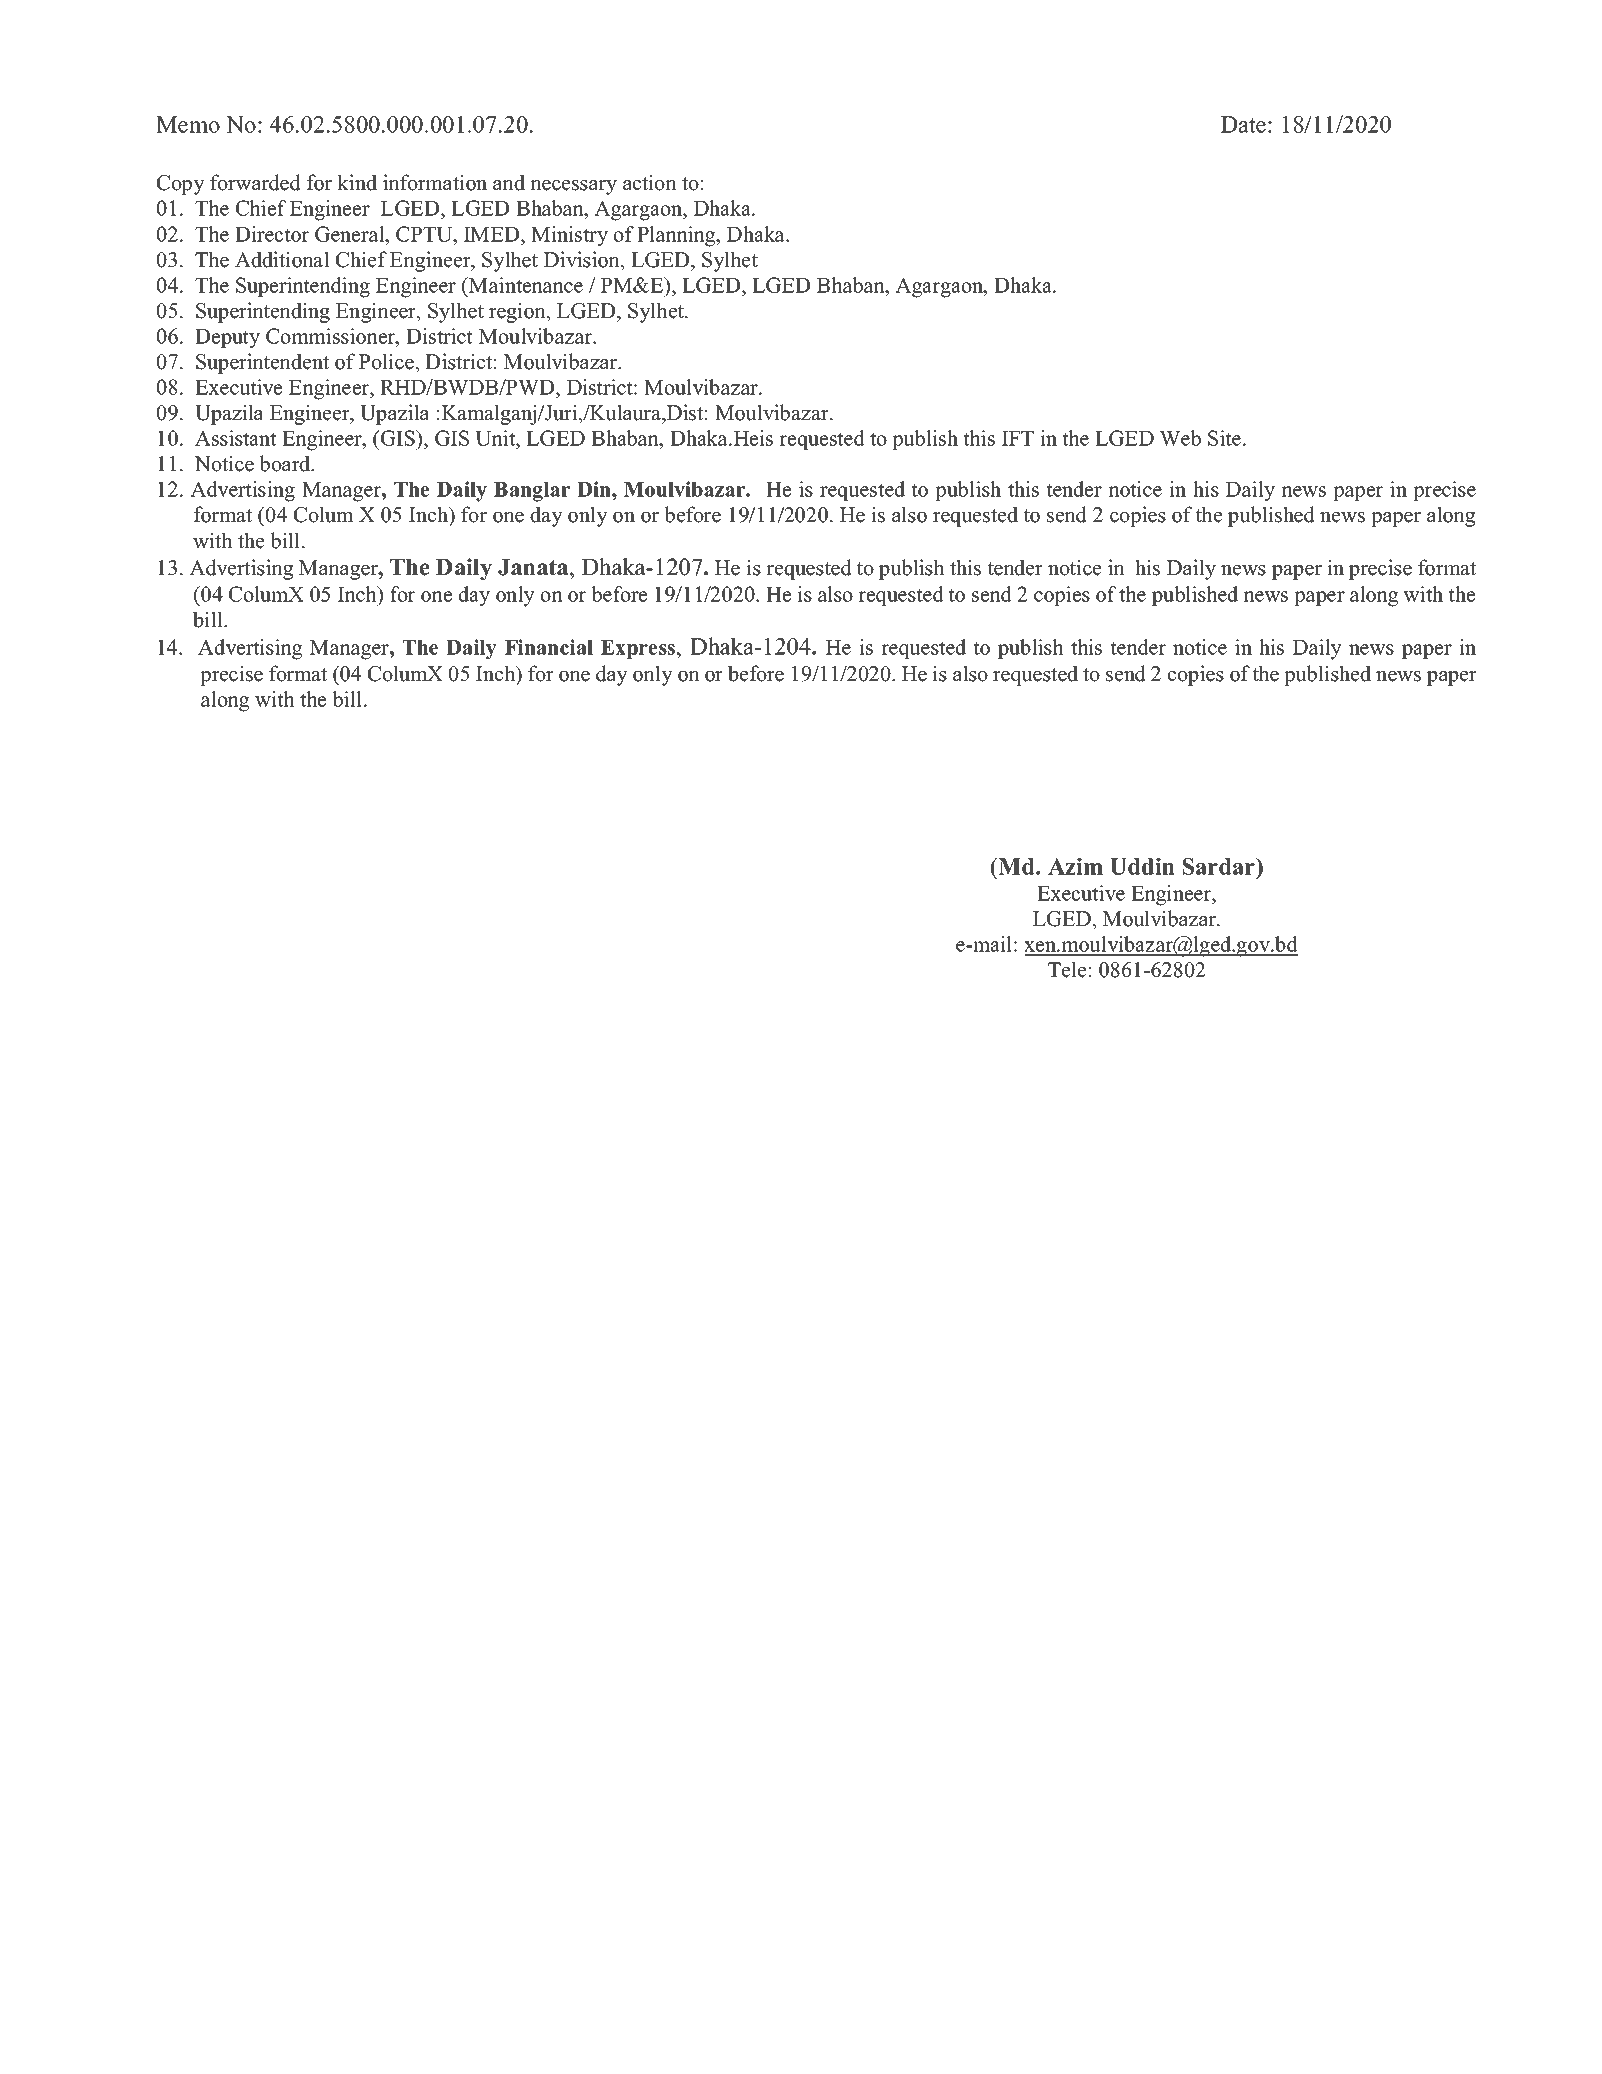 This image has height=2074, width=1602. I want to click on action, so click(650, 182).
